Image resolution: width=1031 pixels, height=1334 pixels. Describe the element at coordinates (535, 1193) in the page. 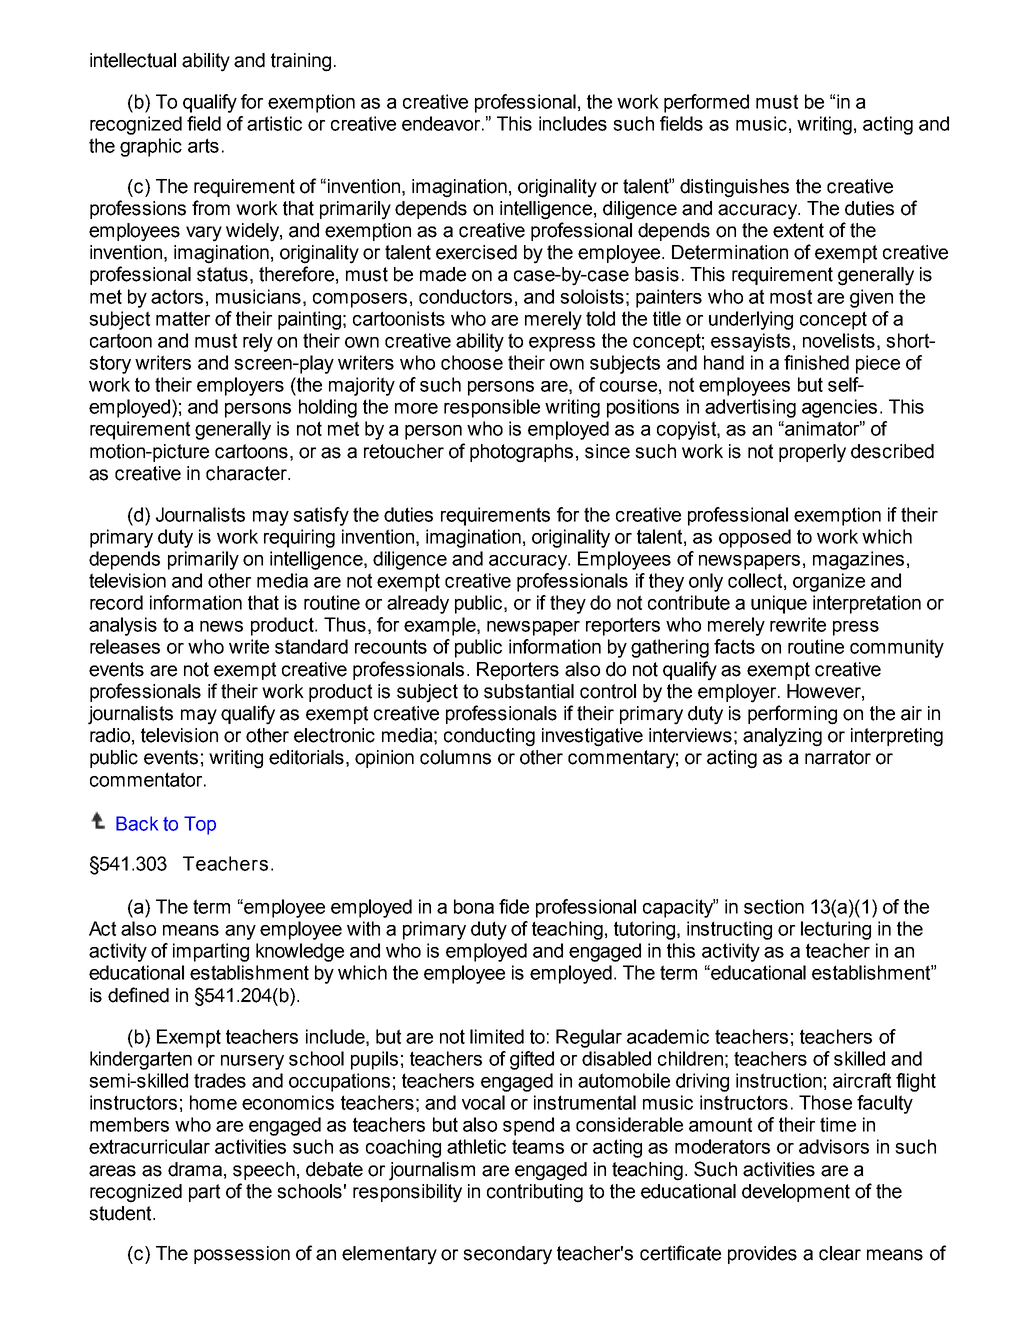

I see `contributing` at that location.
